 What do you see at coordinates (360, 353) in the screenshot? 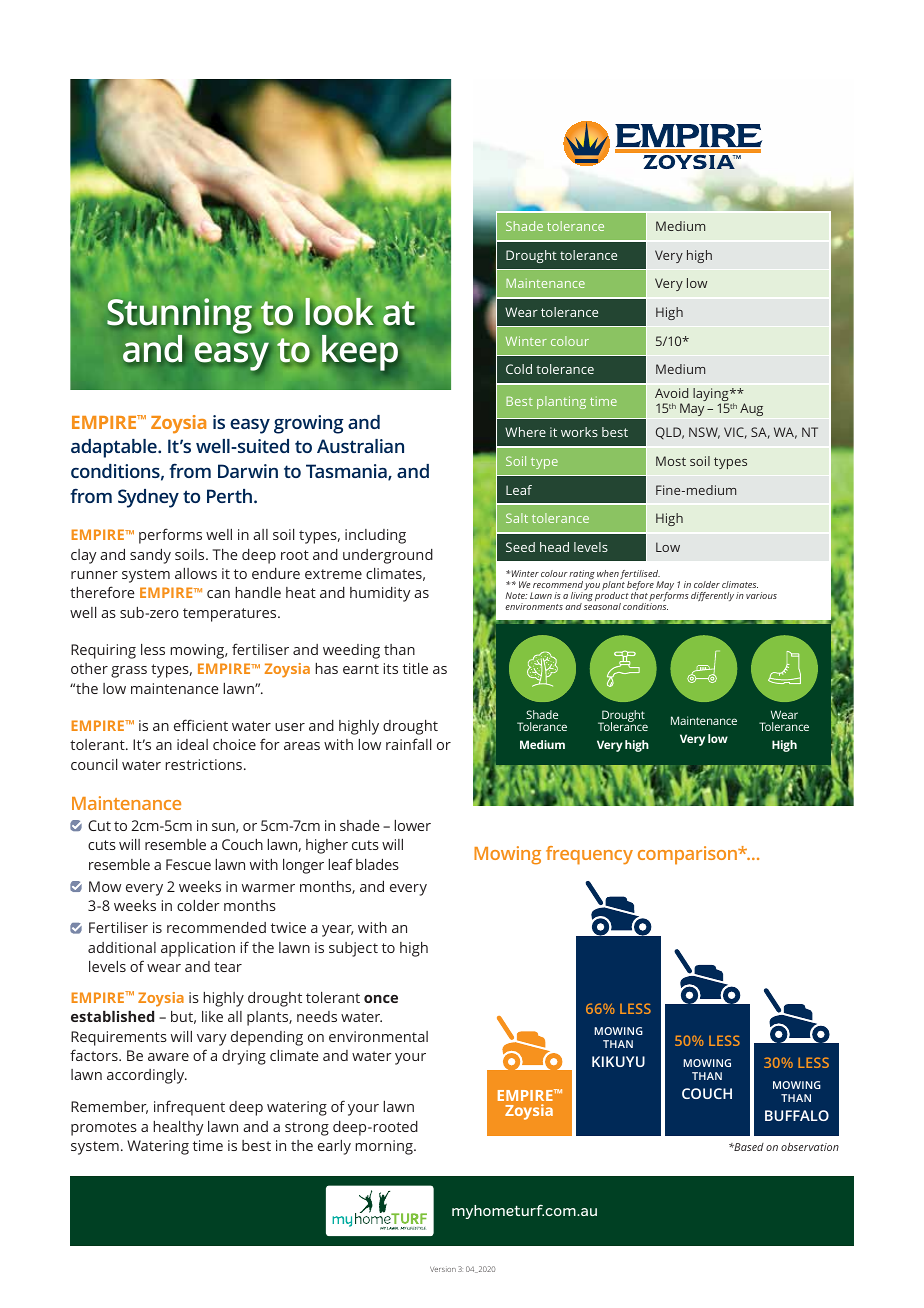
I see `keep` at bounding box center [360, 353].
